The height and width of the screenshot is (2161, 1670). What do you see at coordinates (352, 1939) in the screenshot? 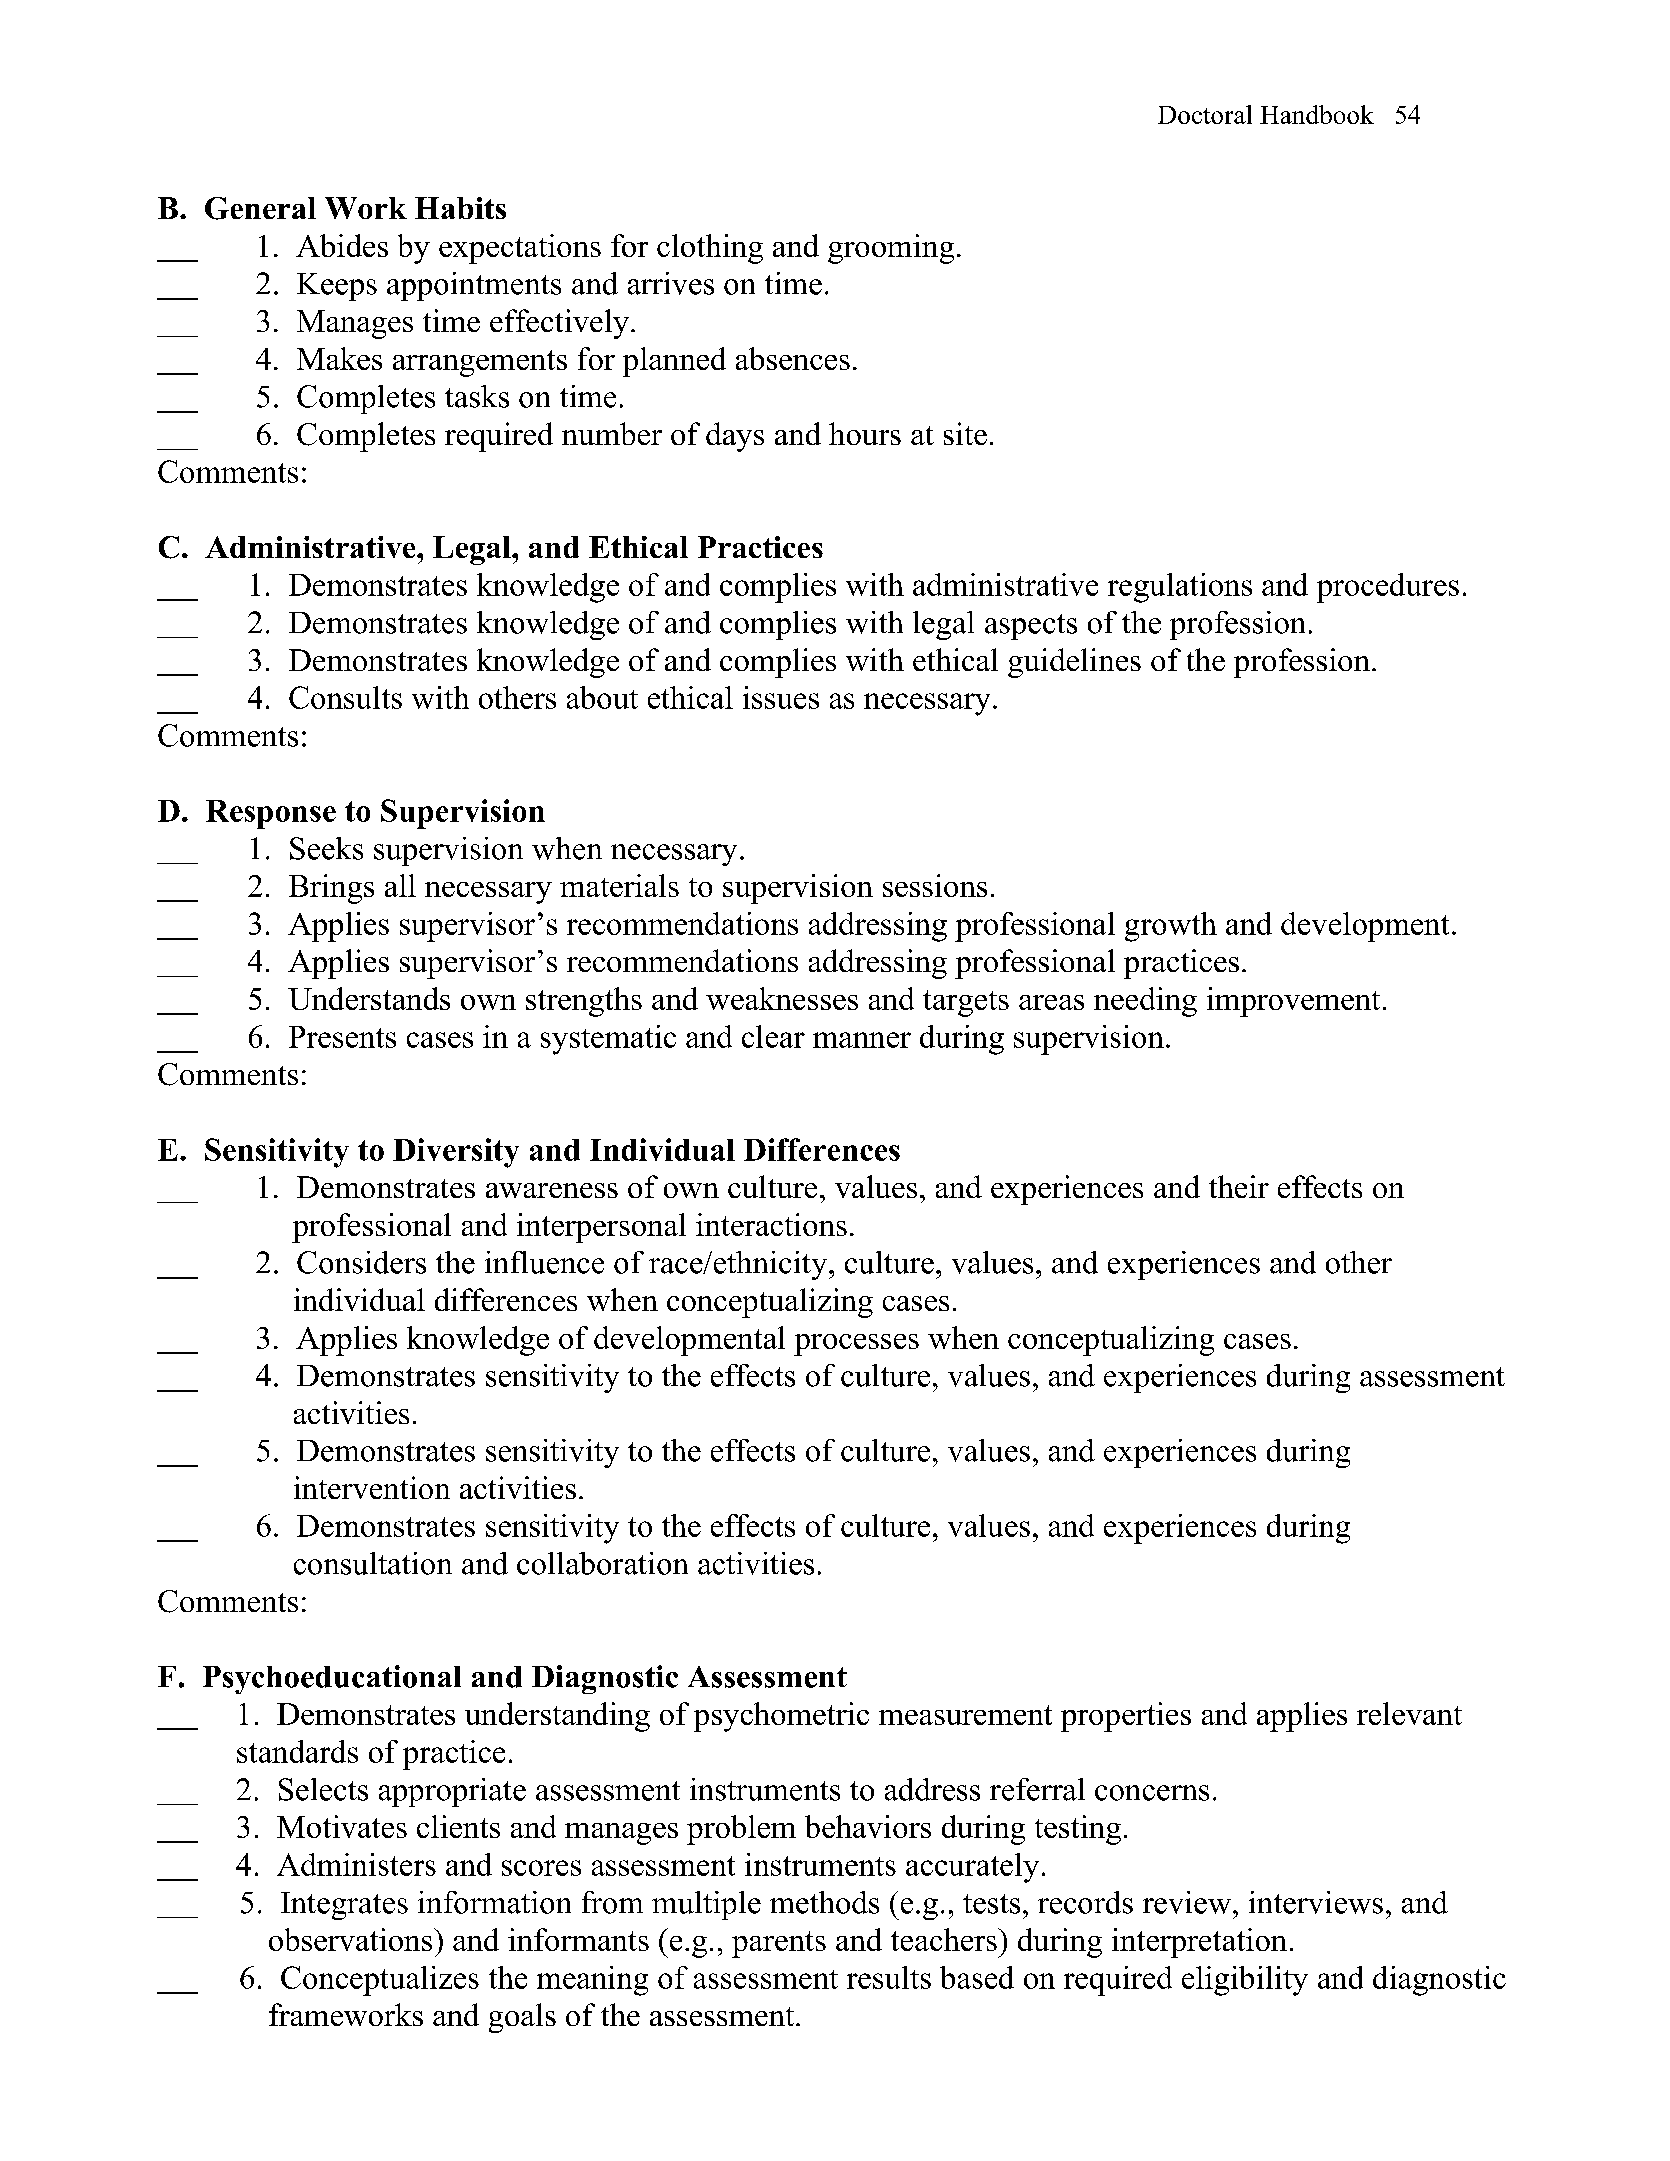
I see `observations` at bounding box center [352, 1939].
